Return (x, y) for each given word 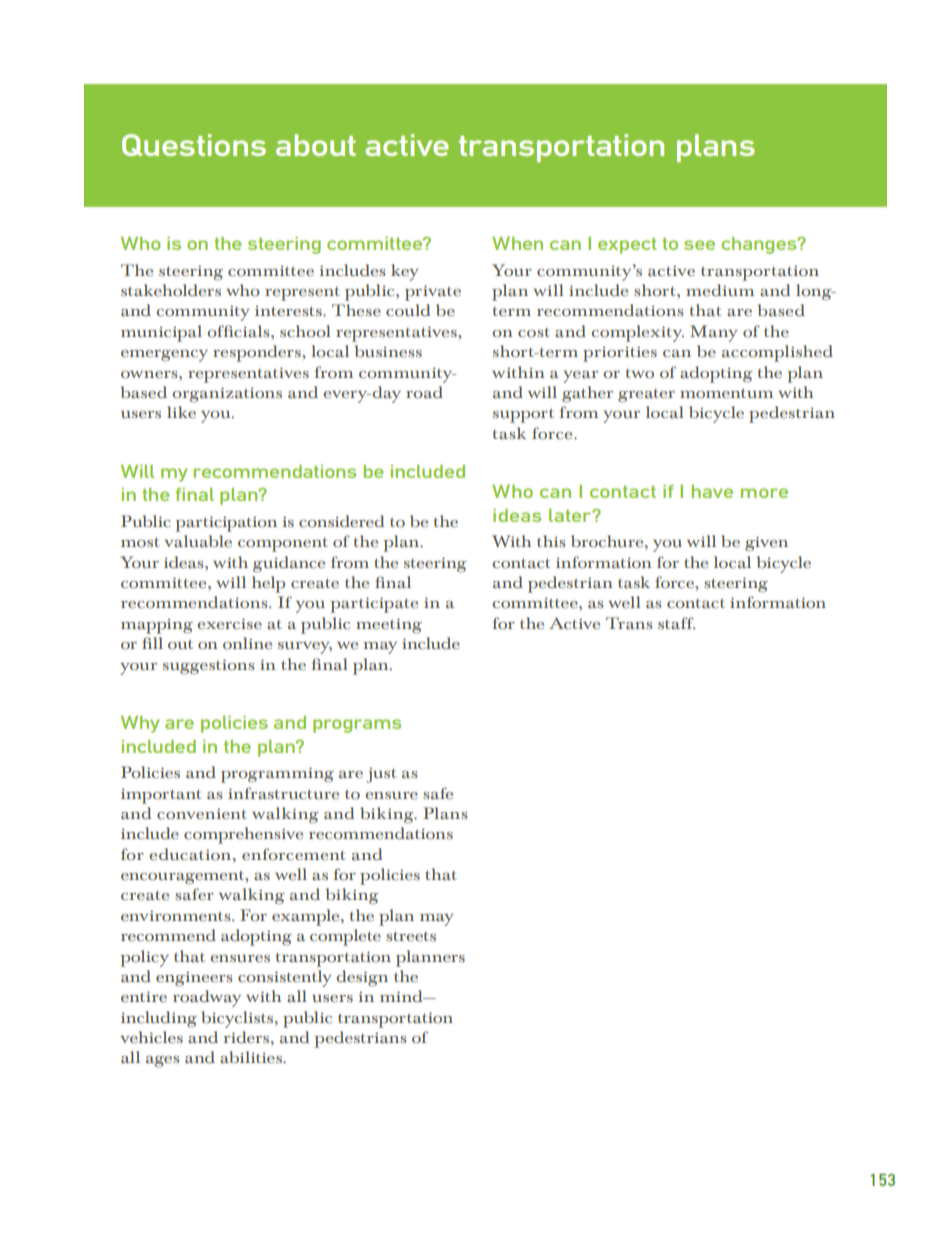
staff (676, 623)
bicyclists (238, 1019)
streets (411, 936)
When (517, 243)
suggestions (209, 666)
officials (239, 331)
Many (714, 333)
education (191, 854)
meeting (389, 625)
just (381, 775)
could (408, 310)
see (699, 245)
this (551, 541)
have (712, 491)
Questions (194, 145)
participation (226, 524)
